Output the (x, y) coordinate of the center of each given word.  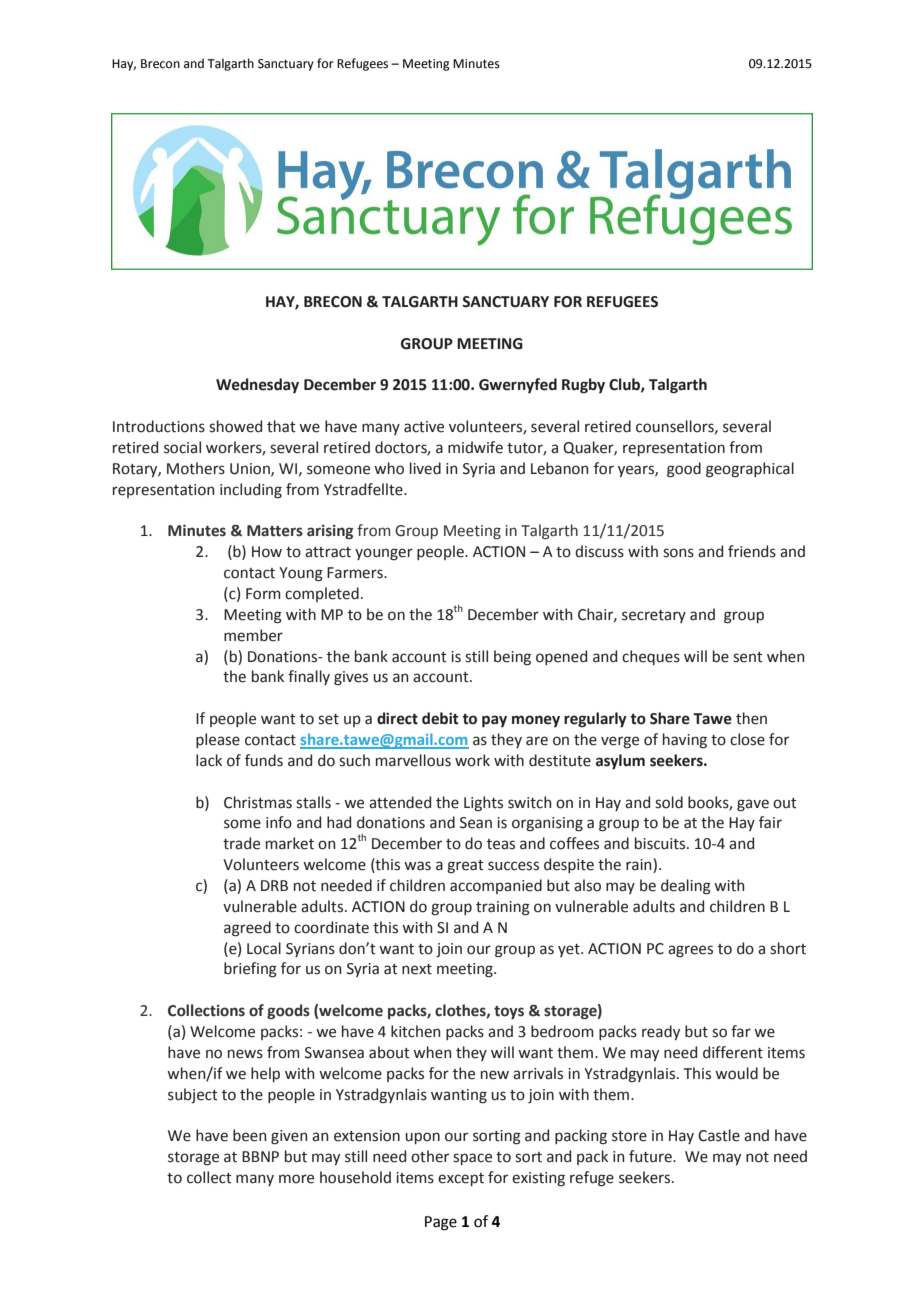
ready (661, 1032)
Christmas (258, 802)
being (512, 658)
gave (753, 805)
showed (235, 426)
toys (509, 1012)
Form (263, 594)
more (296, 1179)
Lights (483, 804)
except (461, 1179)
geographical (750, 470)
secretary (654, 616)
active (424, 427)
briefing (250, 970)
